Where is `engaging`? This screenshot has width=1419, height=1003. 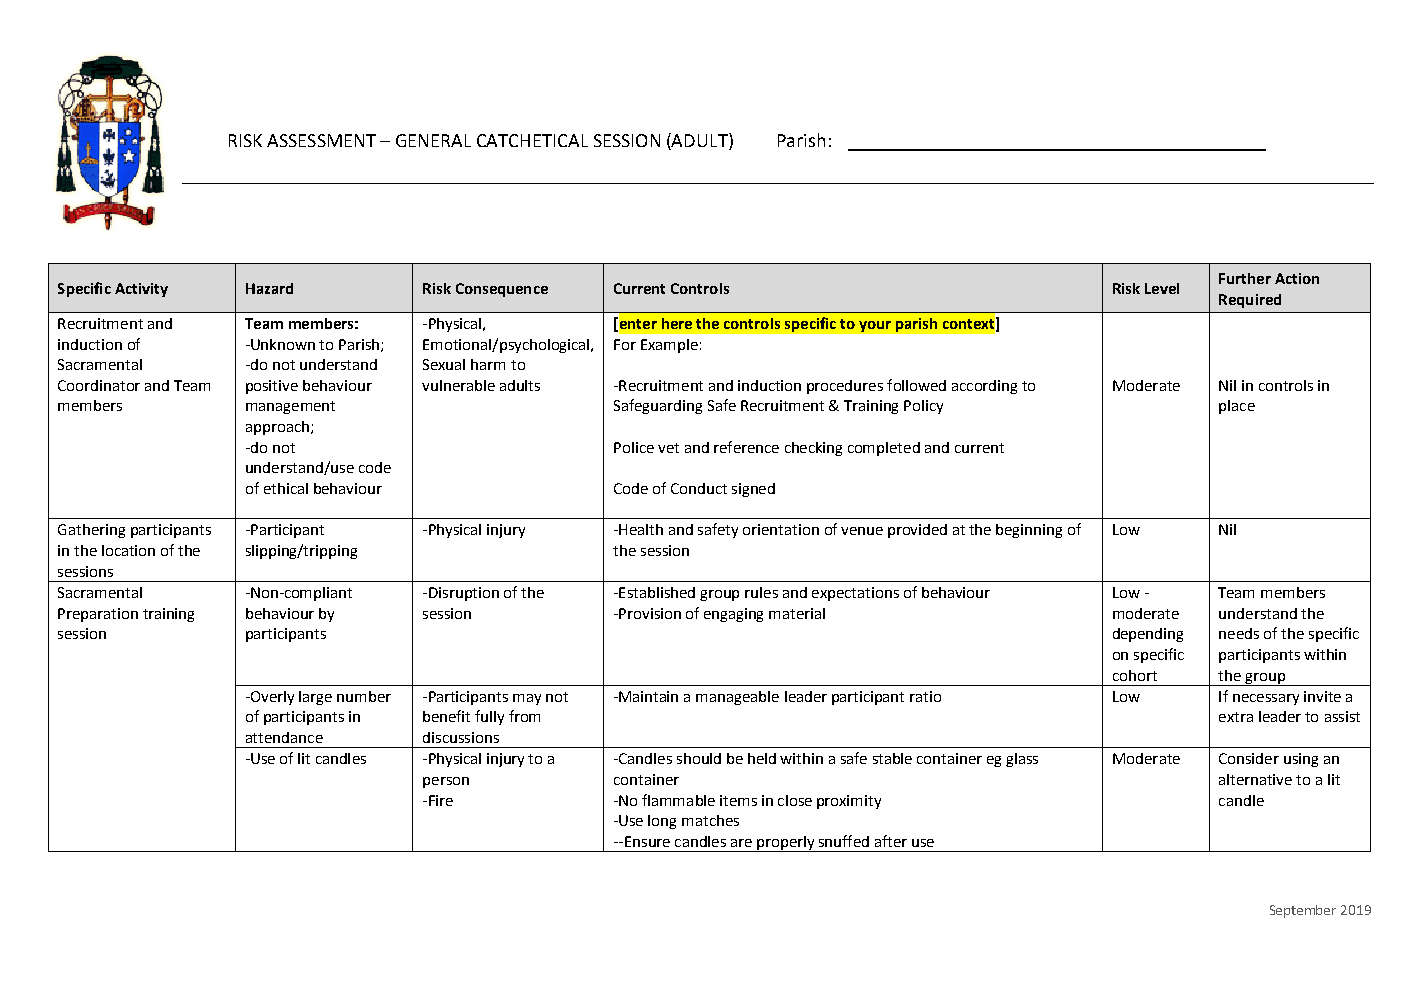
engaging is located at coordinates (733, 615).
